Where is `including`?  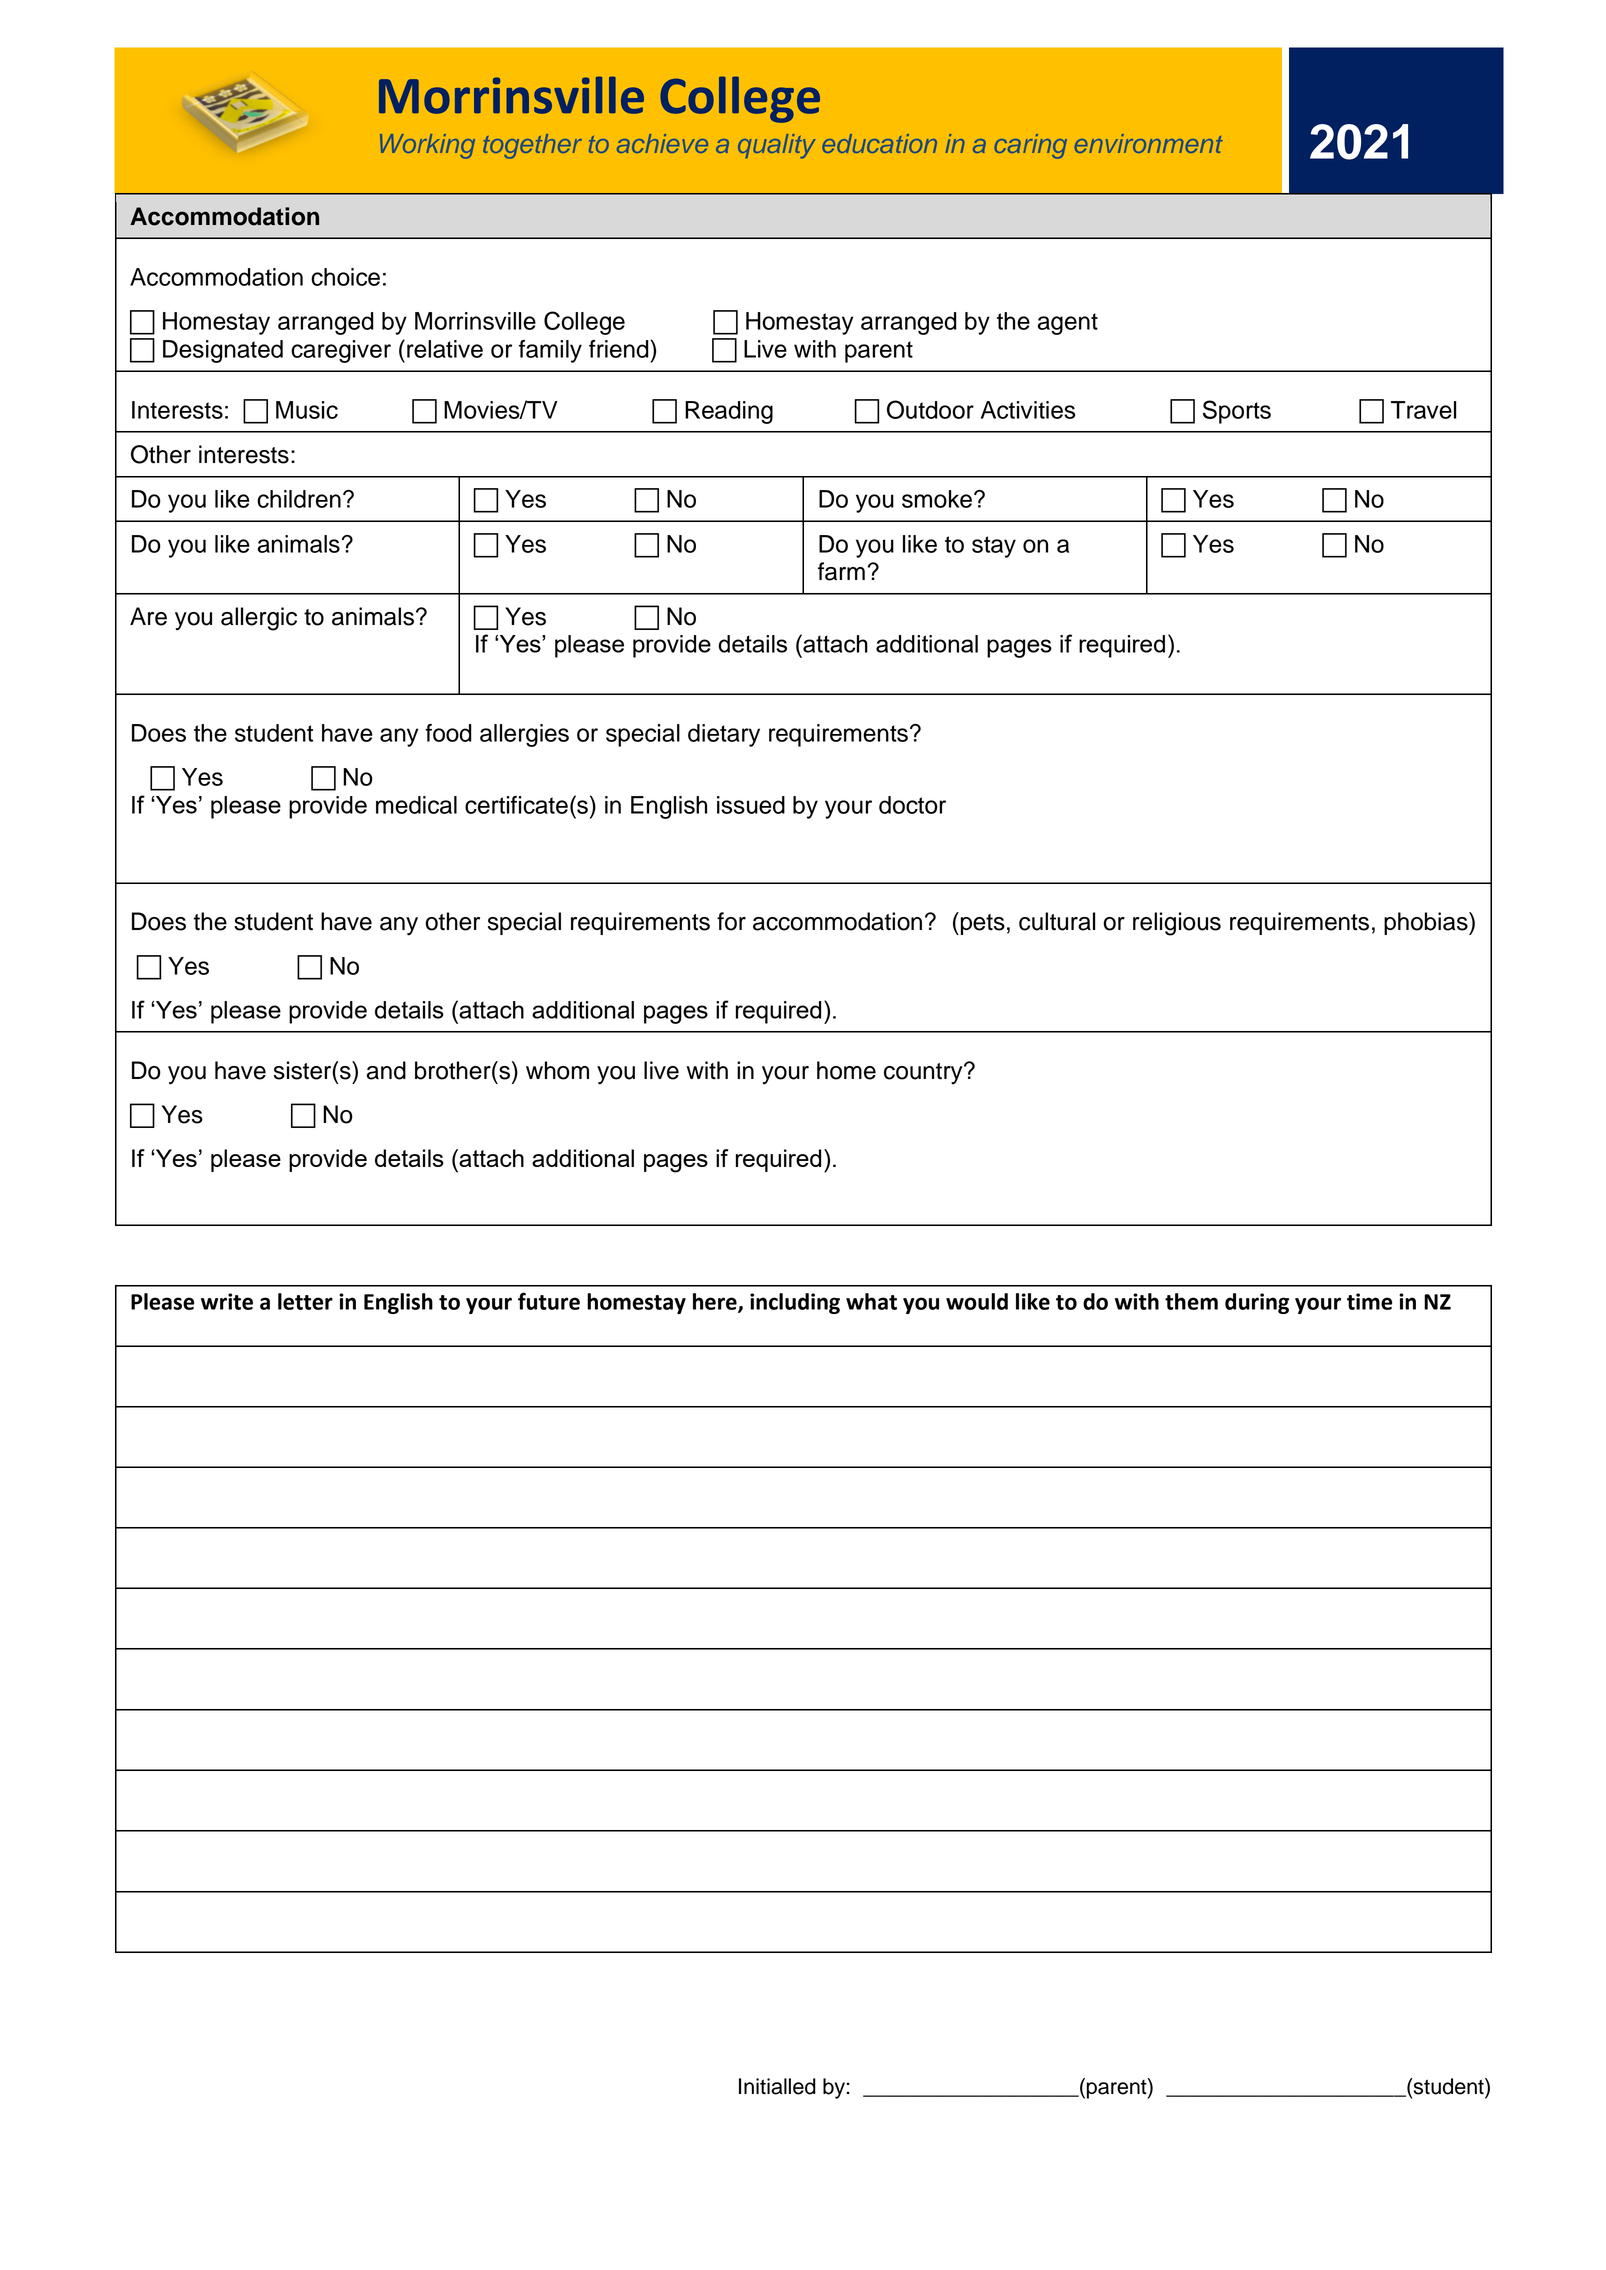 including is located at coordinates (795, 1303).
